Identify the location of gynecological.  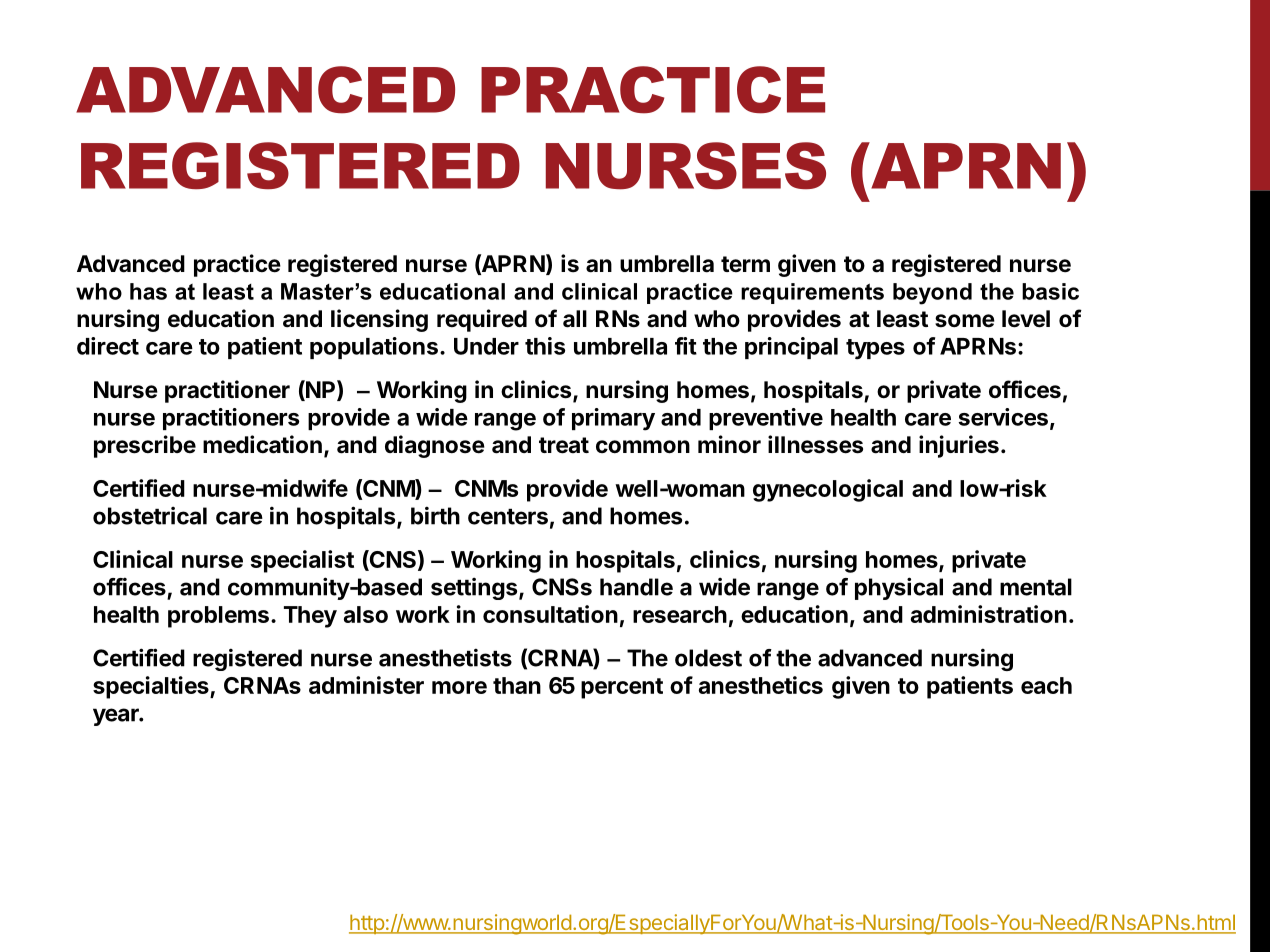
(828, 490).
